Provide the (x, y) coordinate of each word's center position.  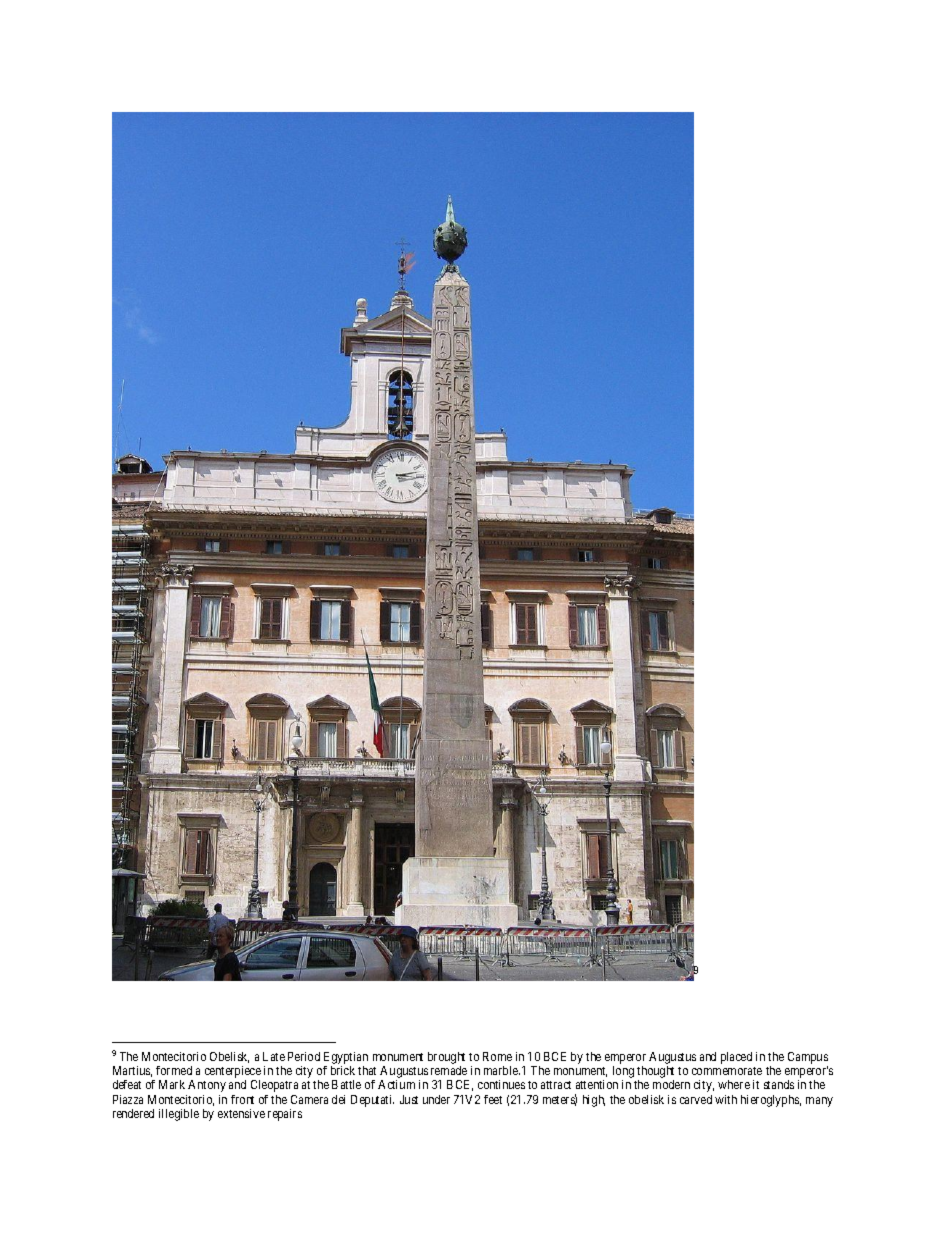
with (726, 1099)
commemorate (727, 1071)
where (734, 1084)
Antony (207, 1086)
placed (736, 1058)
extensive (241, 1113)
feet (493, 1099)
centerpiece (233, 1073)
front (242, 1099)
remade (449, 1070)
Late (274, 1056)
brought (446, 1058)
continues (501, 1084)
